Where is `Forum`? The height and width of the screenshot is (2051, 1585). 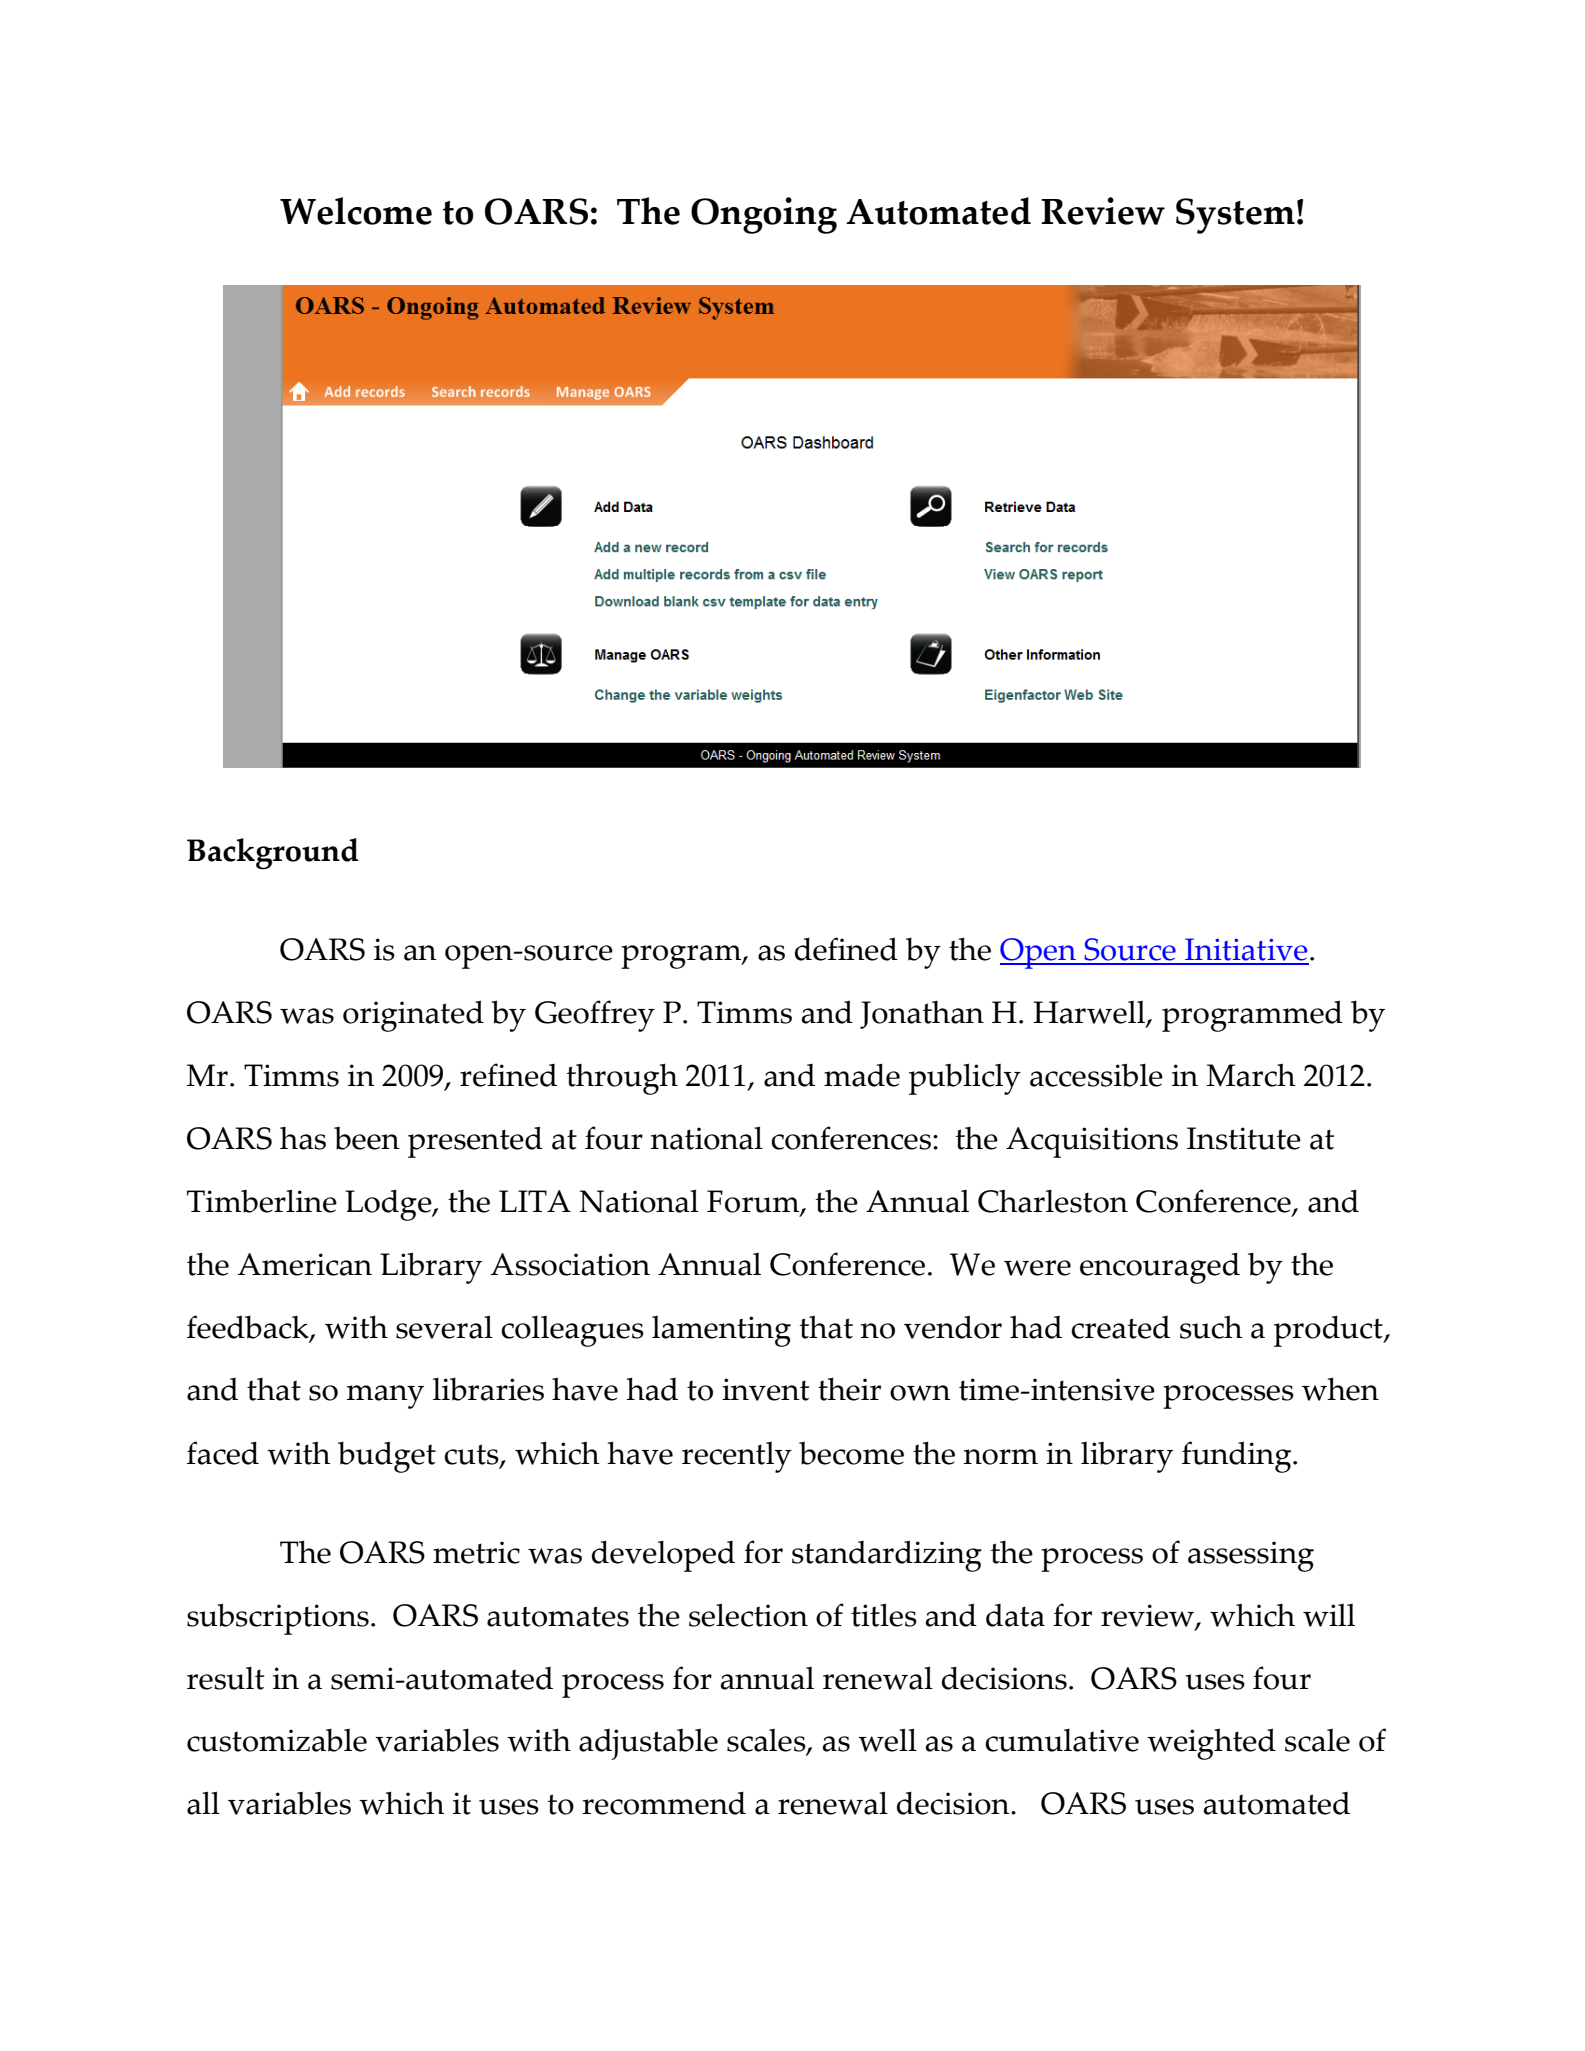 Forum is located at coordinates (754, 1202).
